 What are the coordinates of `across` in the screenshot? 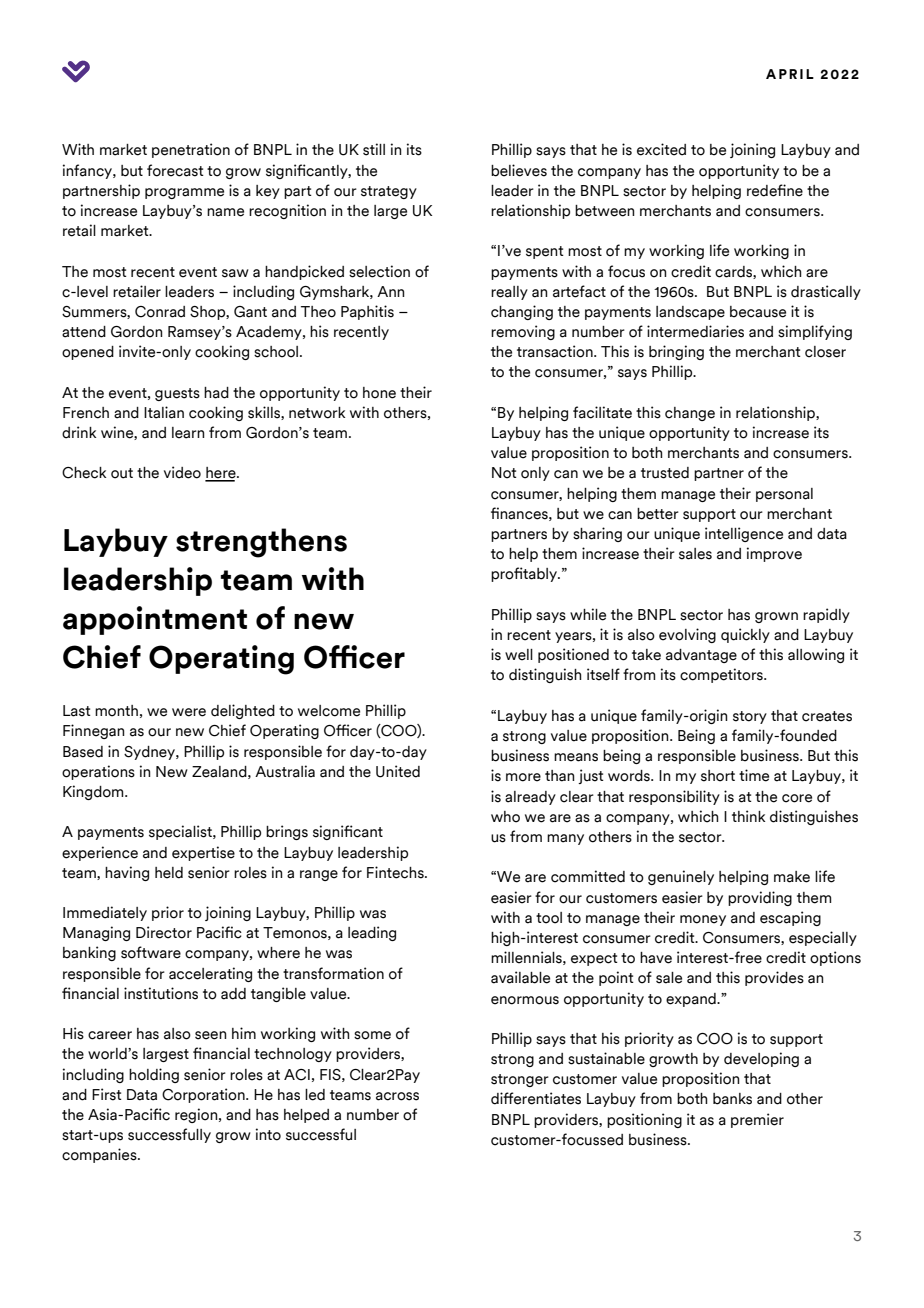 It's located at (397, 1096).
